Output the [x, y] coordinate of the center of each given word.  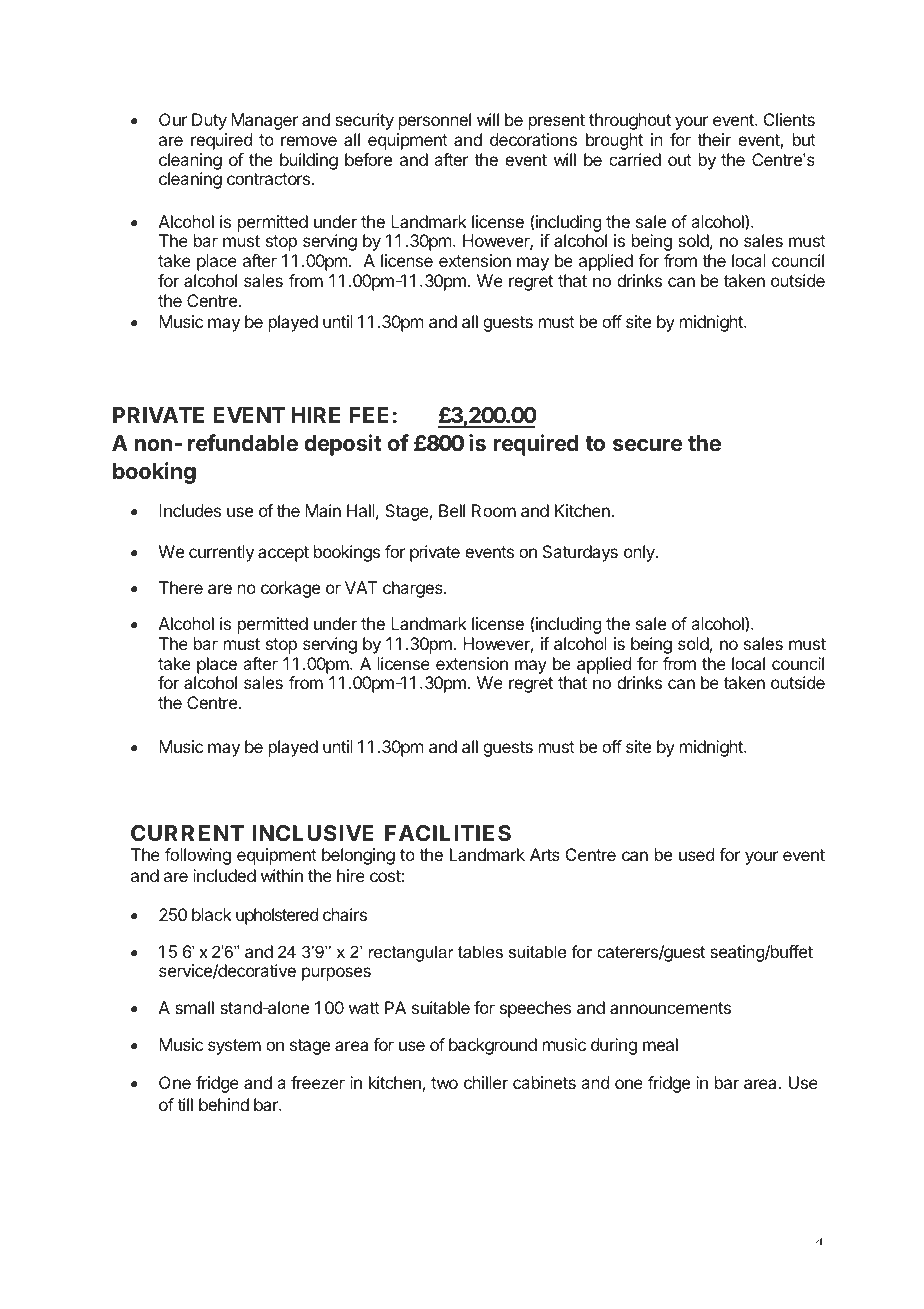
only [640, 553]
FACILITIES [448, 833]
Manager [264, 121]
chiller [486, 1082]
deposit [343, 445]
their [714, 139]
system [234, 1047]
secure [647, 445]
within [282, 875]
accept [283, 554]
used [696, 854]
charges [414, 589]
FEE [369, 415]
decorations [533, 139]
